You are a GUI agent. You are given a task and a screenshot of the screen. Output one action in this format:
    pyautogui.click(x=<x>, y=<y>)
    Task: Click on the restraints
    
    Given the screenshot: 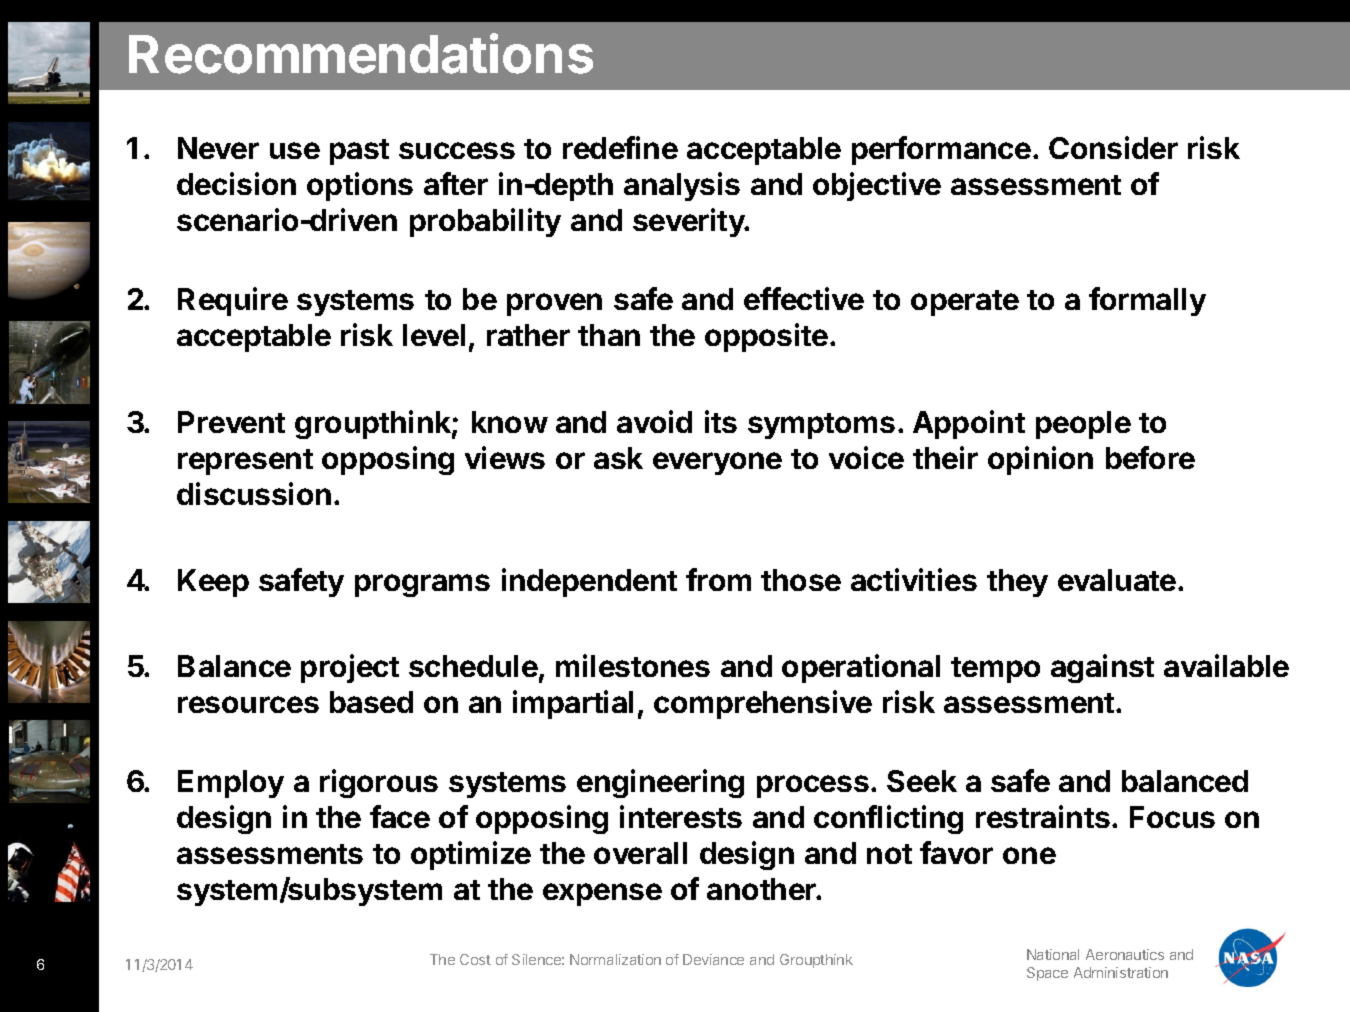 What is the action you would take?
    pyautogui.click(x=1043, y=816)
